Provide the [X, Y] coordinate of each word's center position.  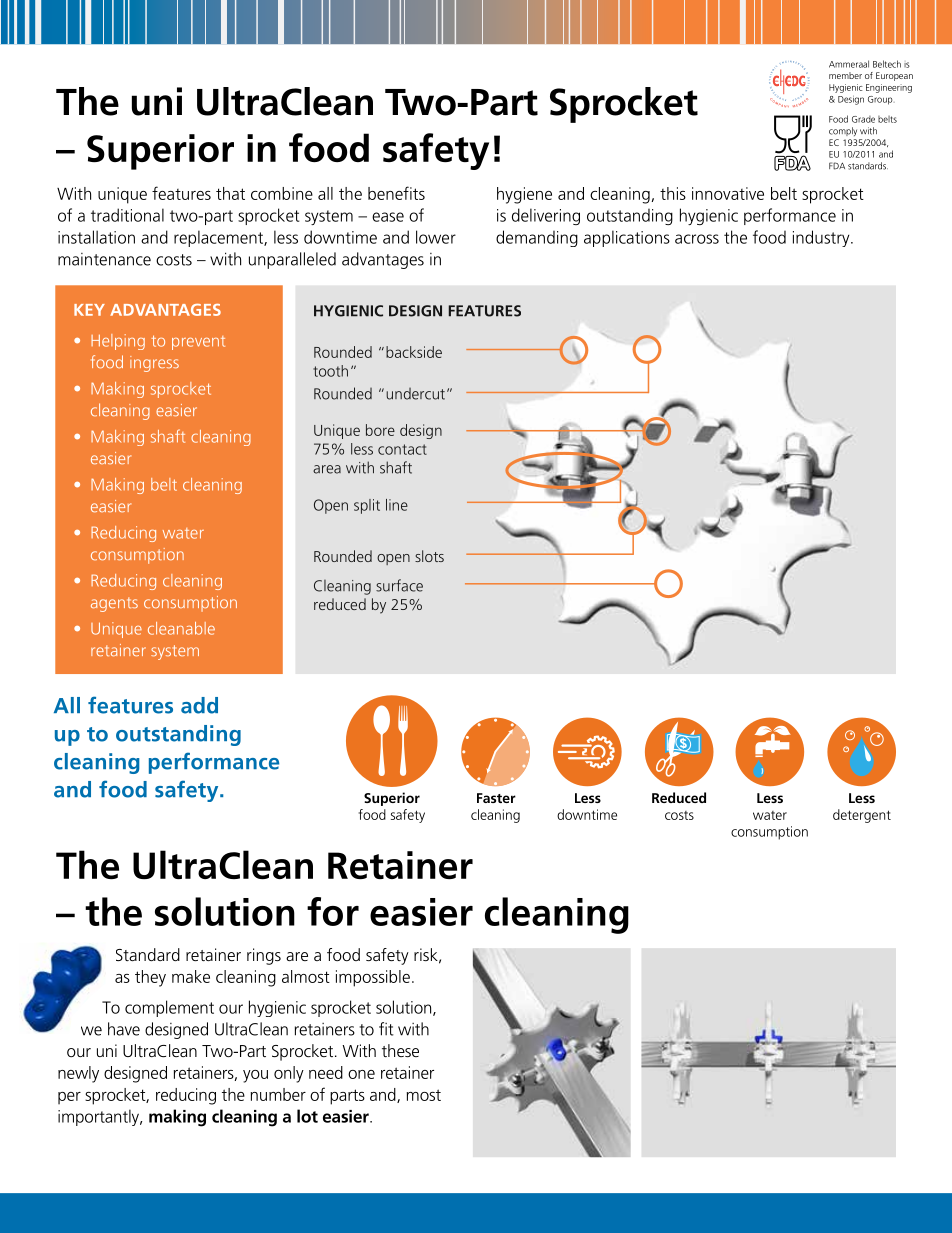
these [400, 1050]
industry [822, 238]
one [361, 1074]
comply [843, 131]
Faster [496, 798]
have [124, 1029]
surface [399, 585]
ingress [154, 364]
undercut [415, 394]
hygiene [524, 195]
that [230, 193]
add [199, 705]
